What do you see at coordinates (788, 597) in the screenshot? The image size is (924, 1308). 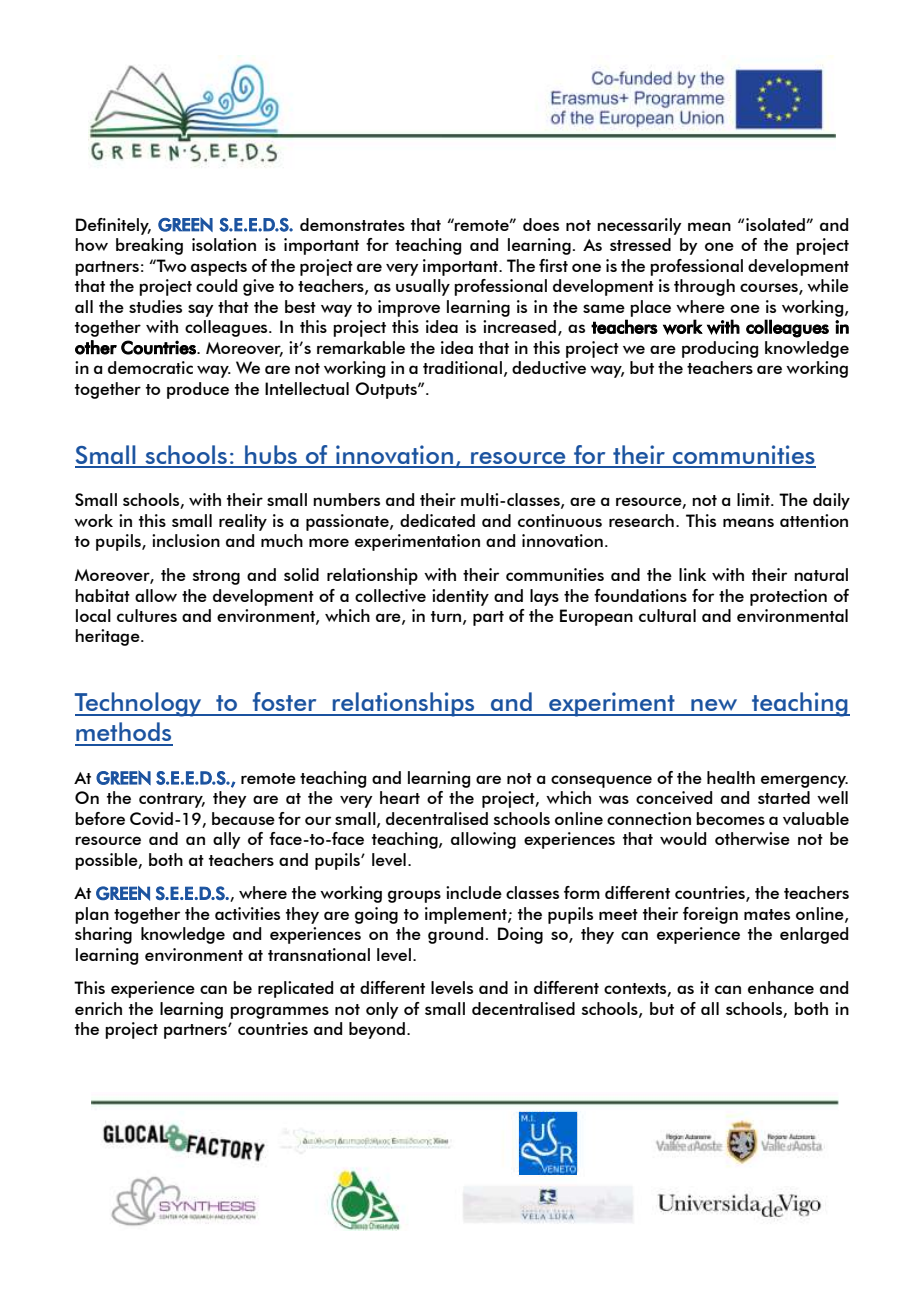 I see `protection` at bounding box center [788, 597].
